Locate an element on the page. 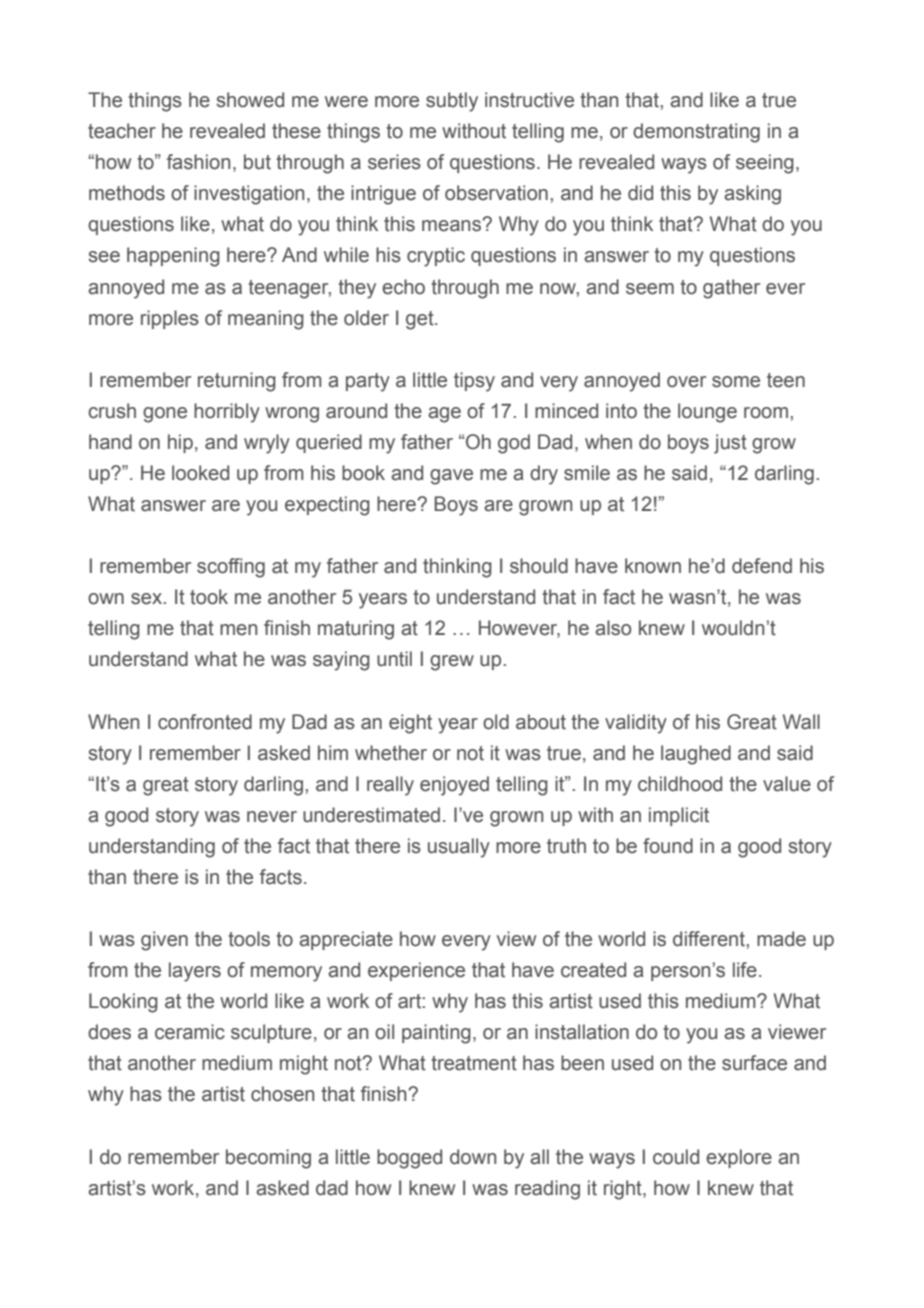  fashion is located at coordinates (198, 162).
